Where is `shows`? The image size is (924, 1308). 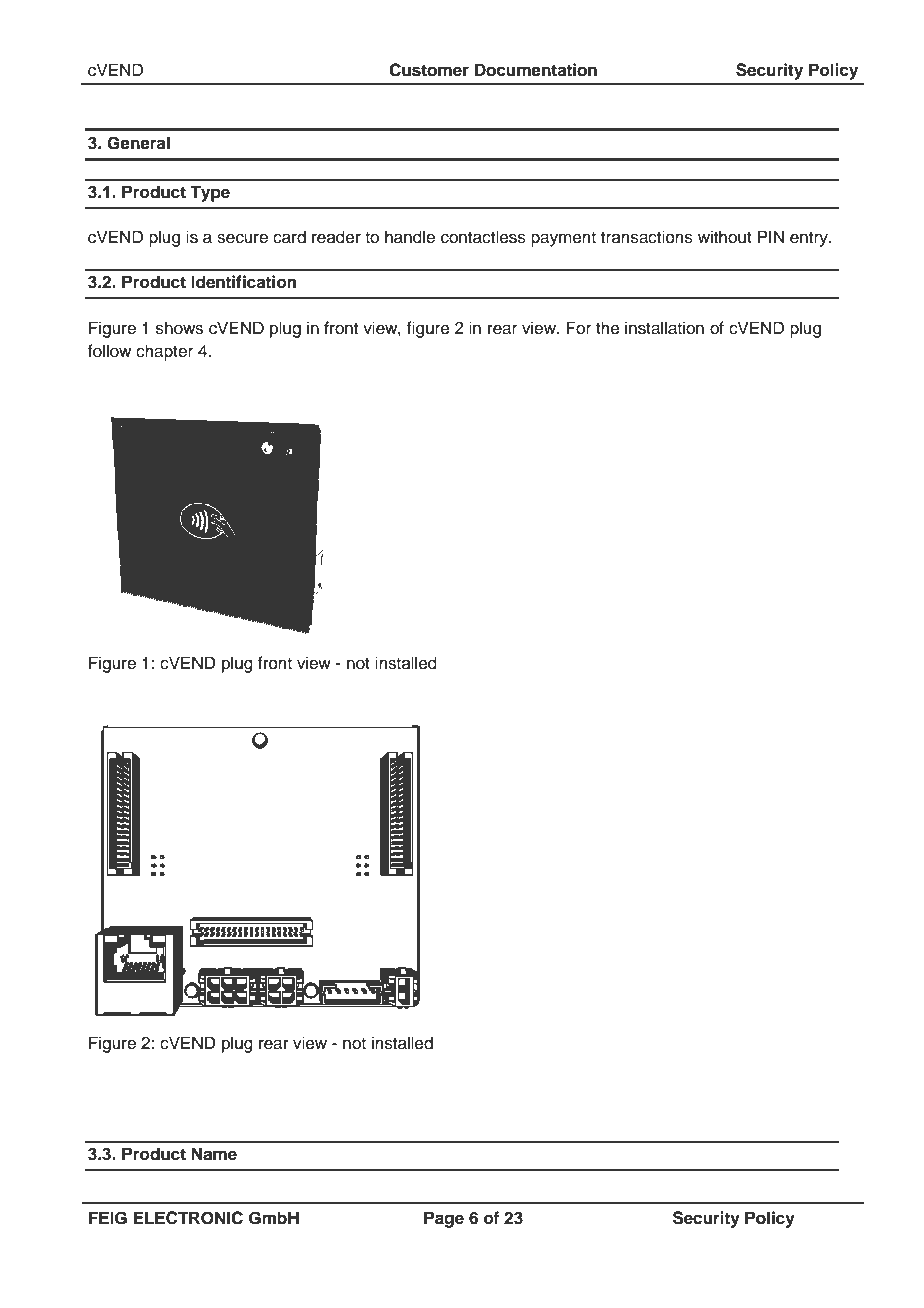
shows is located at coordinates (179, 328).
